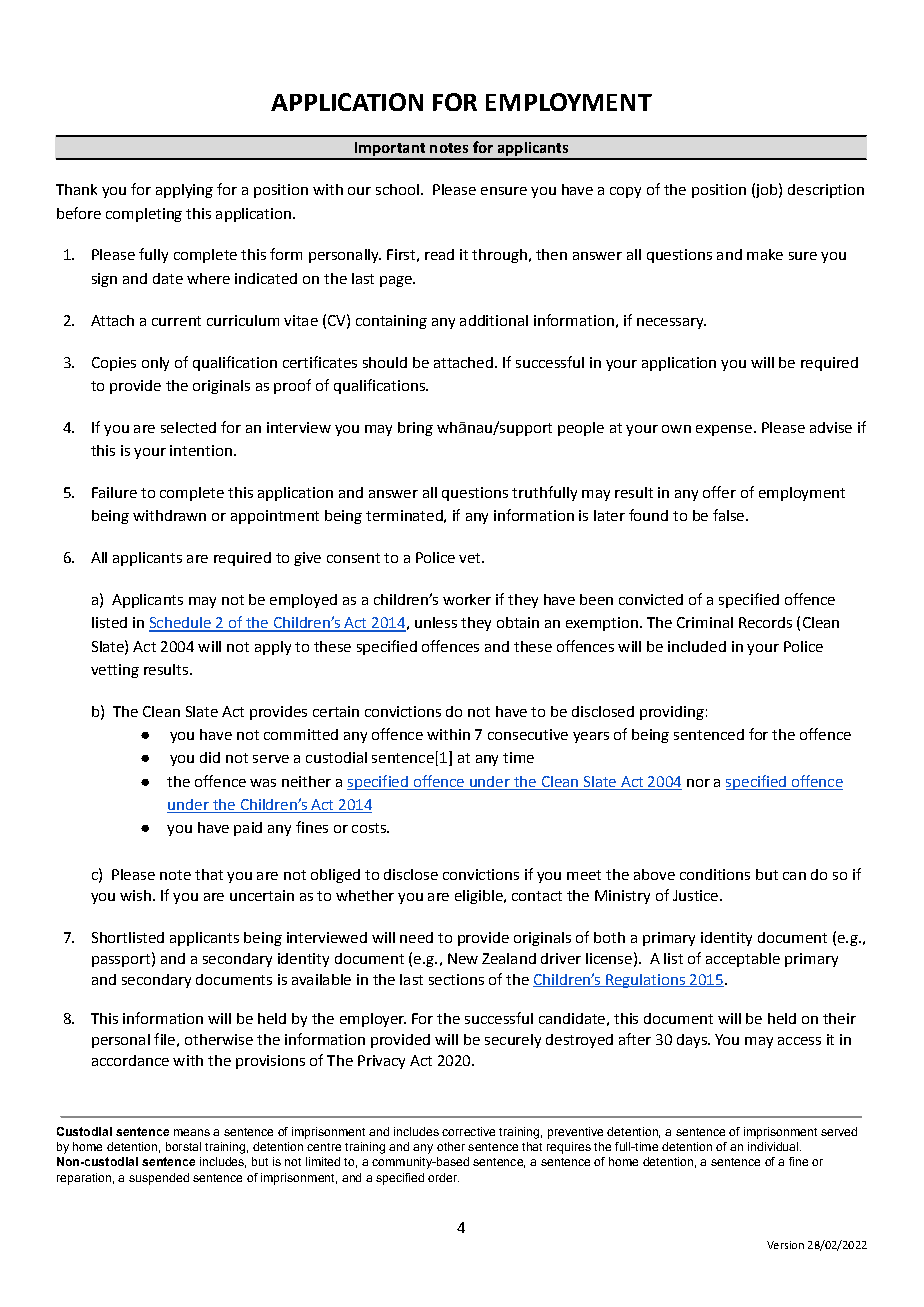 This image has width=924, height=1307. What do you see at coordinates (115, 671) in the image?
I see `vetting` at bounding box center [115, 671].
